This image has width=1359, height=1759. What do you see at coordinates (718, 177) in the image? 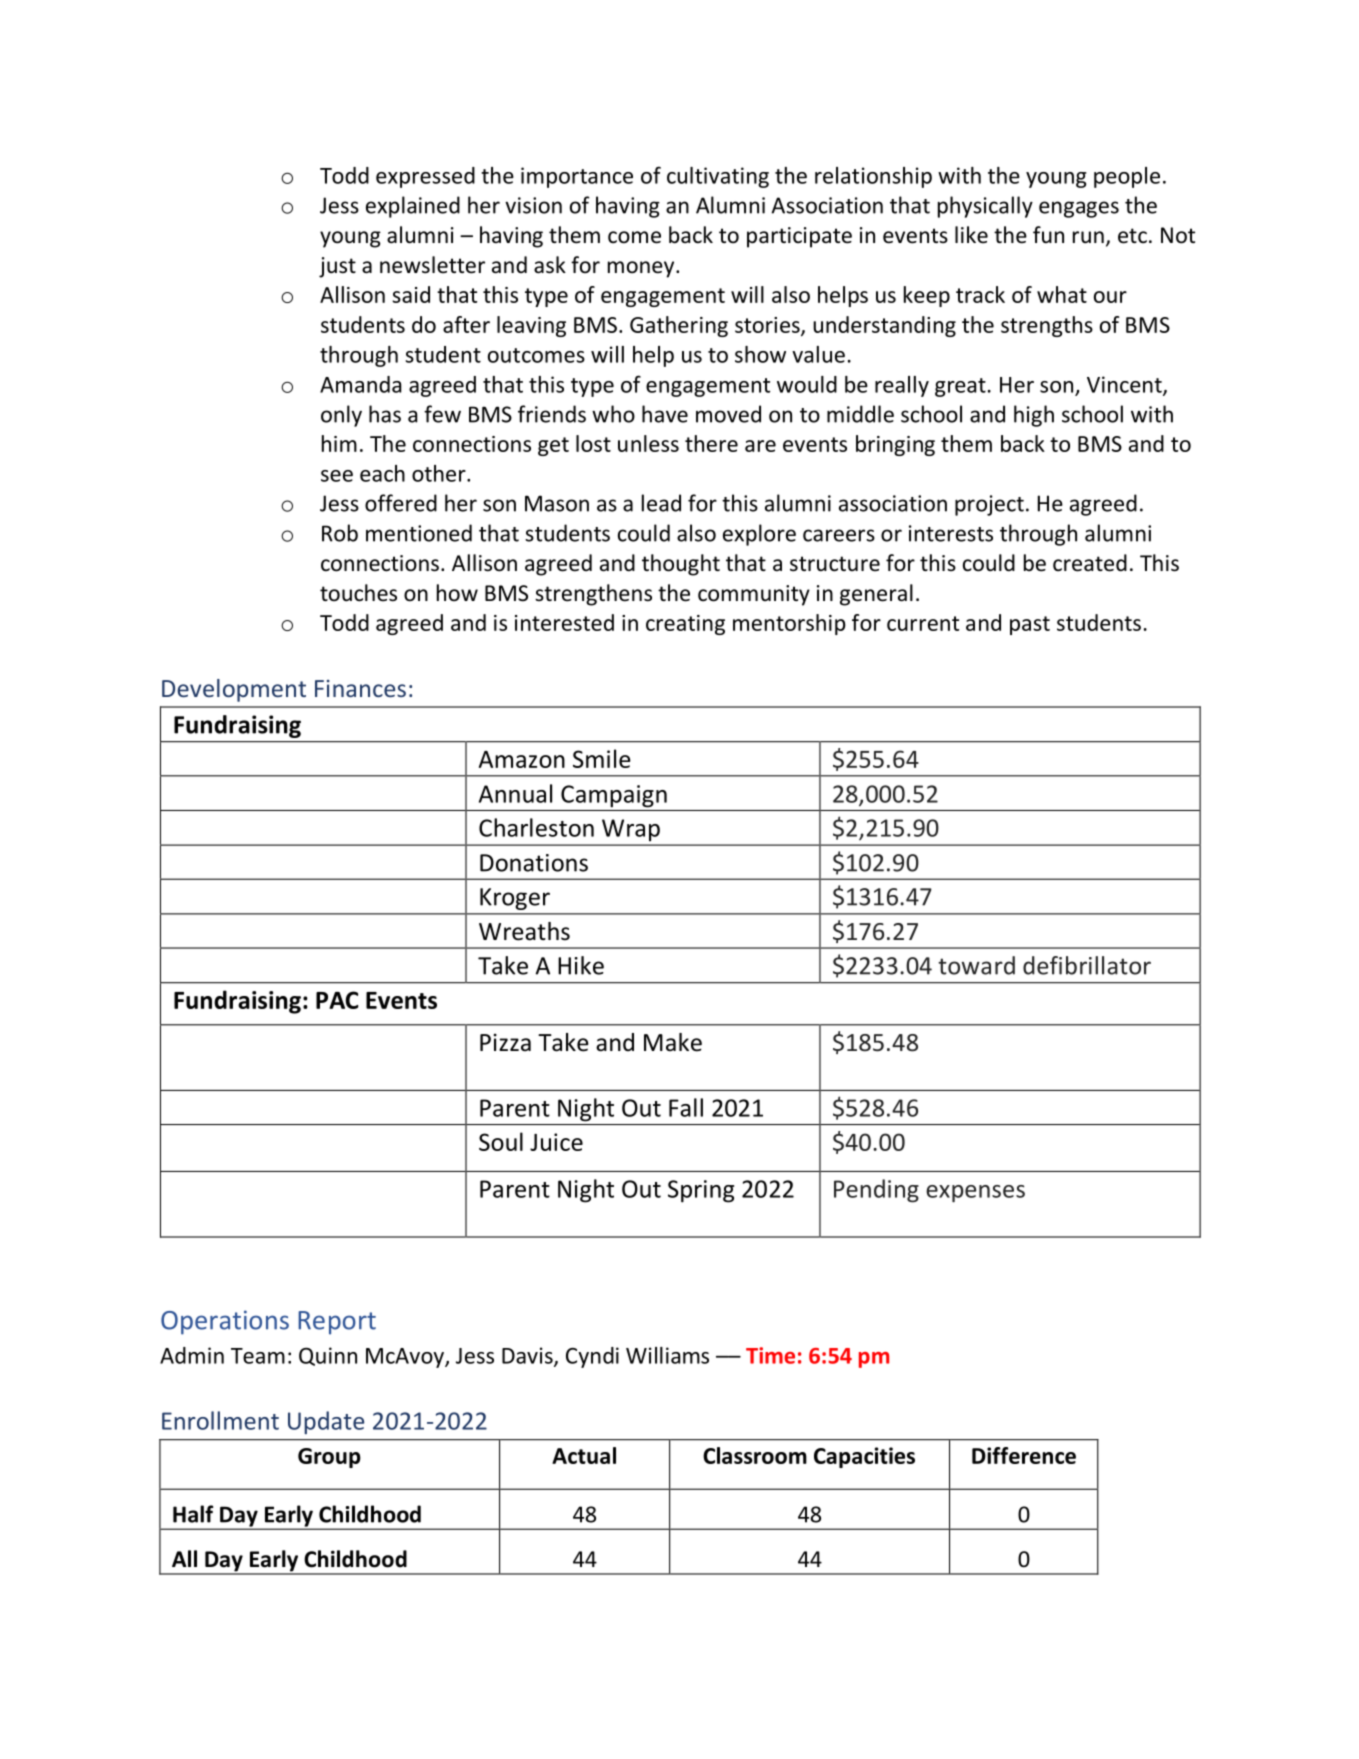
I see `cultivating` at bounding box center [718, 177].
